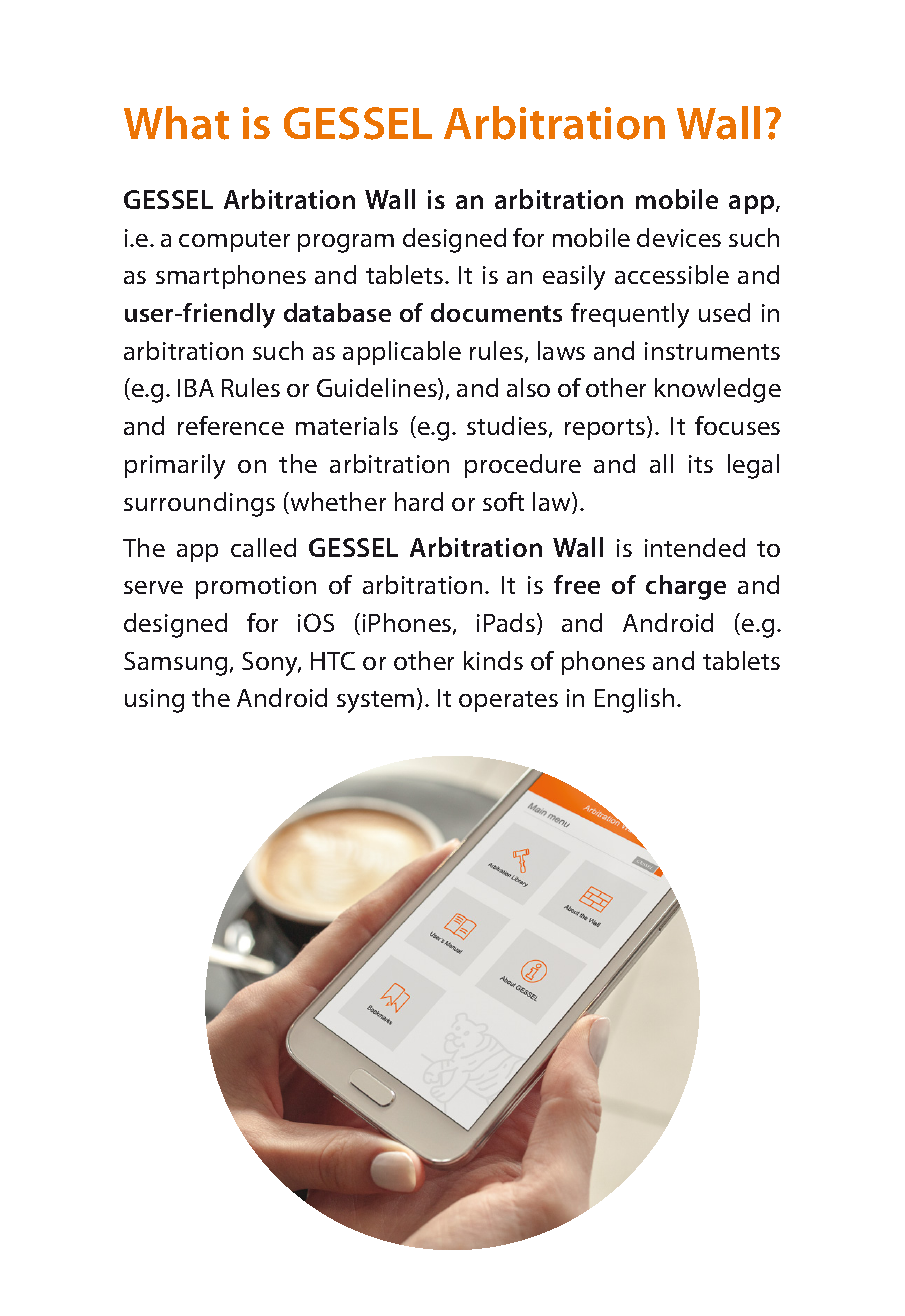 Image resolution: width=905 pixels, height=1316 pixels. Describe the element at coordinates (263, 547) in the page. I see `called` at that location.
